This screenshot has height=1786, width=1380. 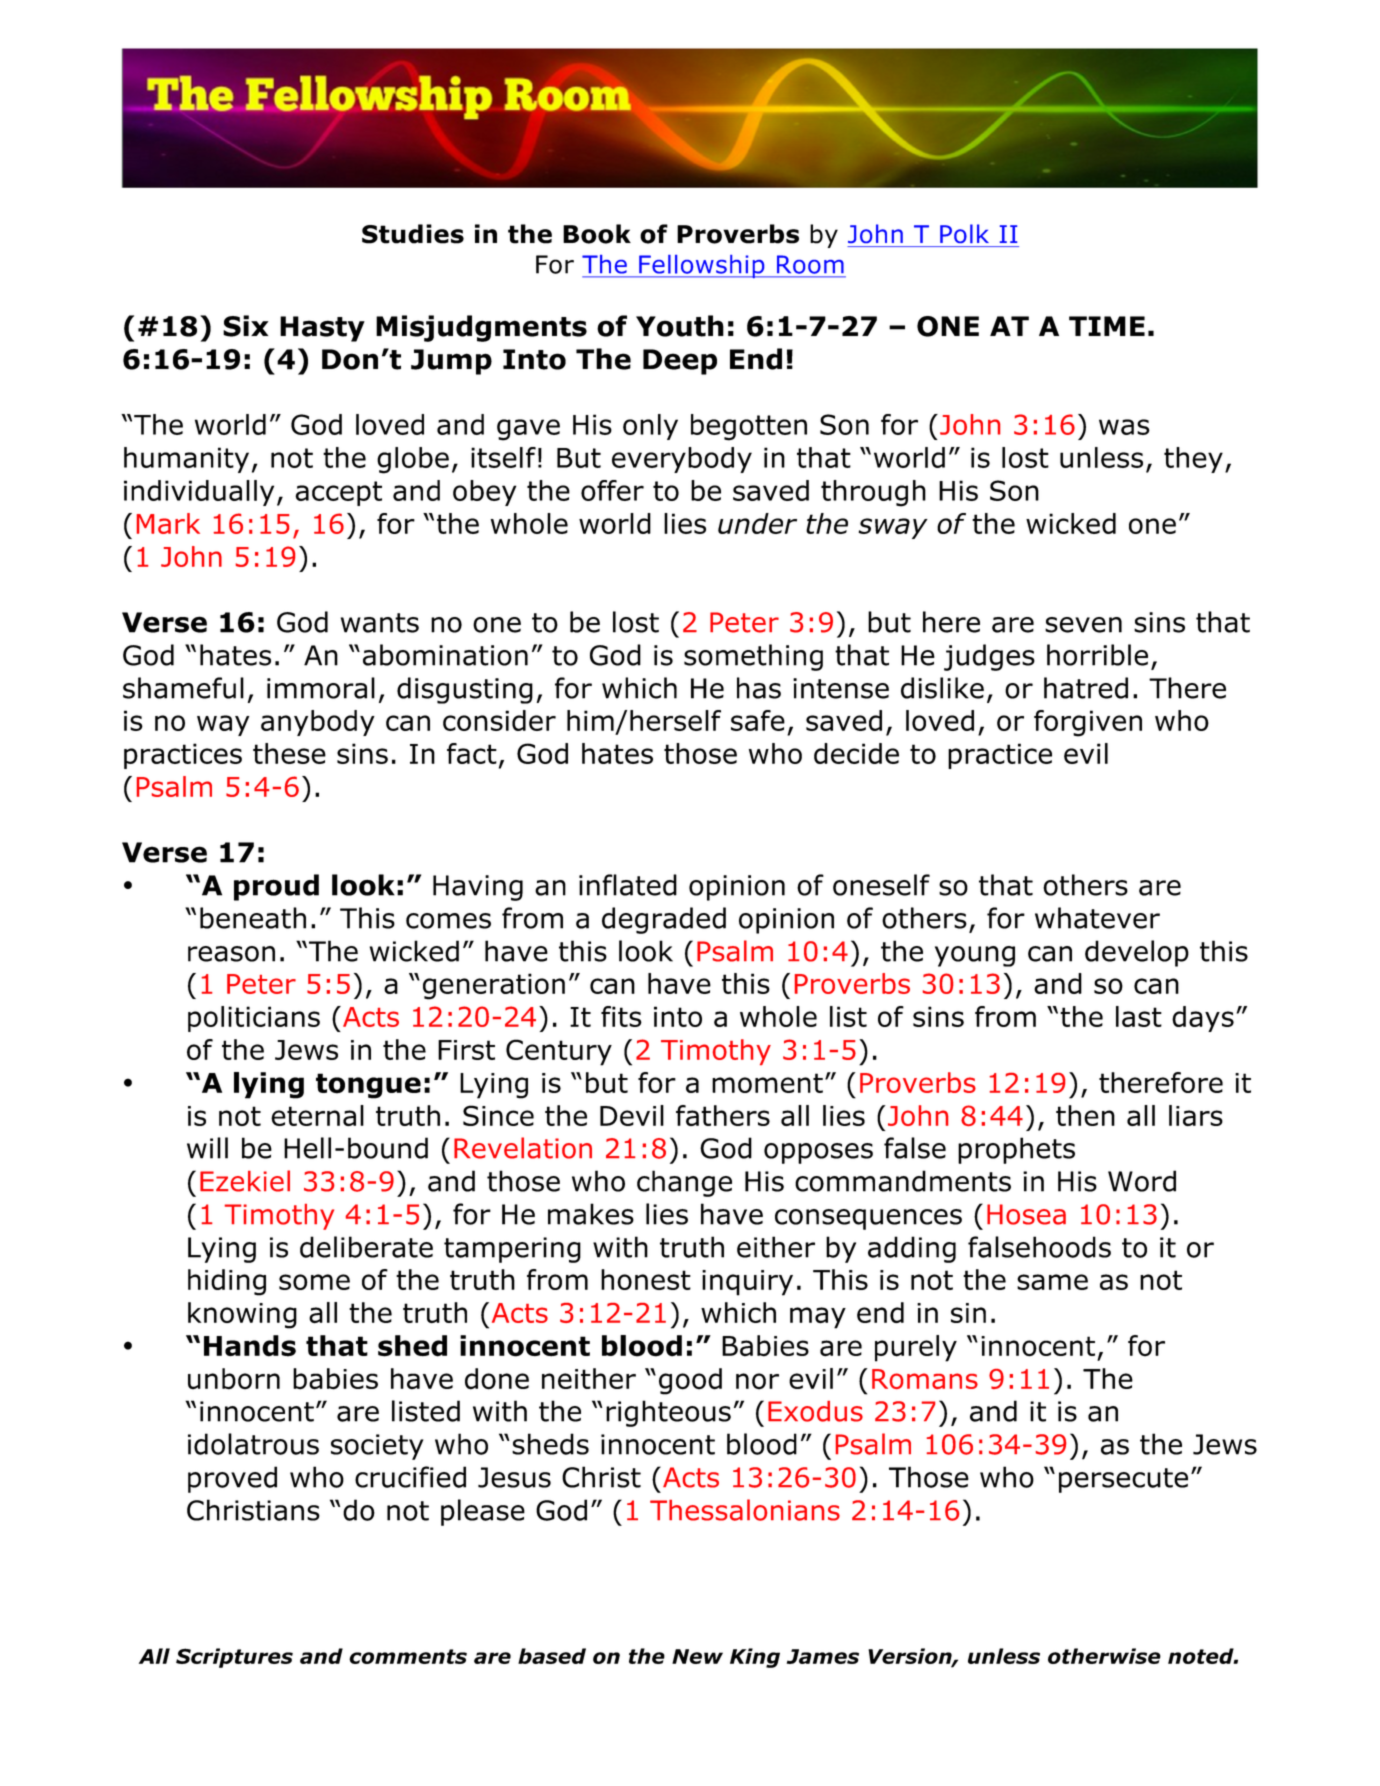 I want to click on Hasty, so click(x=322, y=329).
